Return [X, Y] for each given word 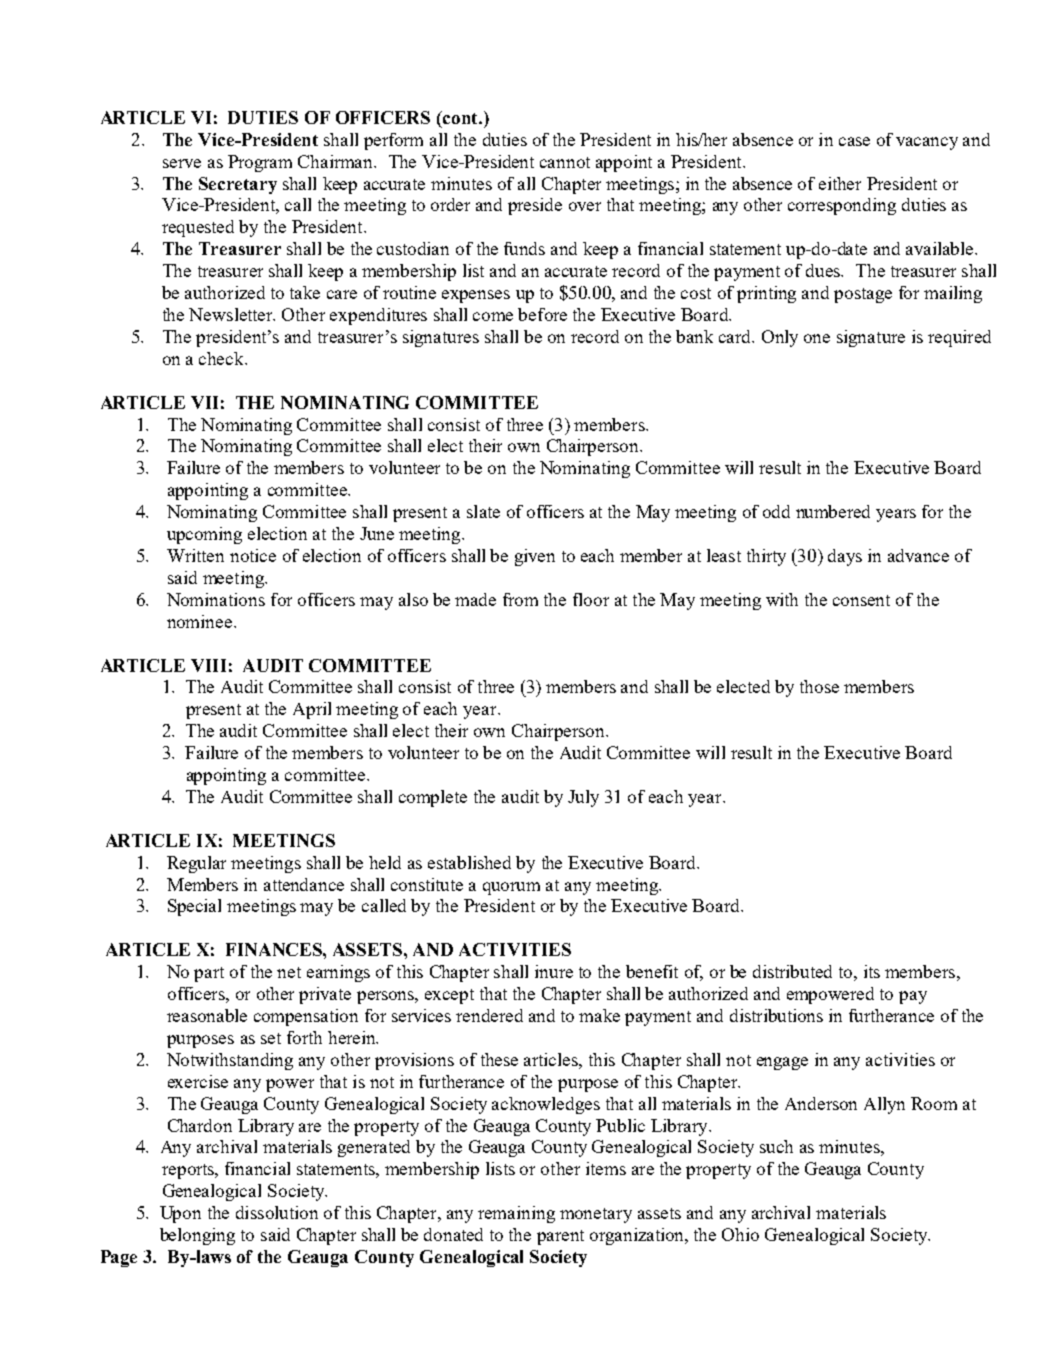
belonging [197, 1236]
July [583, 798]
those [819, 686]
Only [780, 338]
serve [182, 163]
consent [861, 600]
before [542, 314]
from [520, 599]
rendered [489, 1015]
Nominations [216, 599]
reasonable [207, 1015]
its [872, 971]
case [854, 141]
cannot [565, 162]
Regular [196, 864]
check [222, 358]
